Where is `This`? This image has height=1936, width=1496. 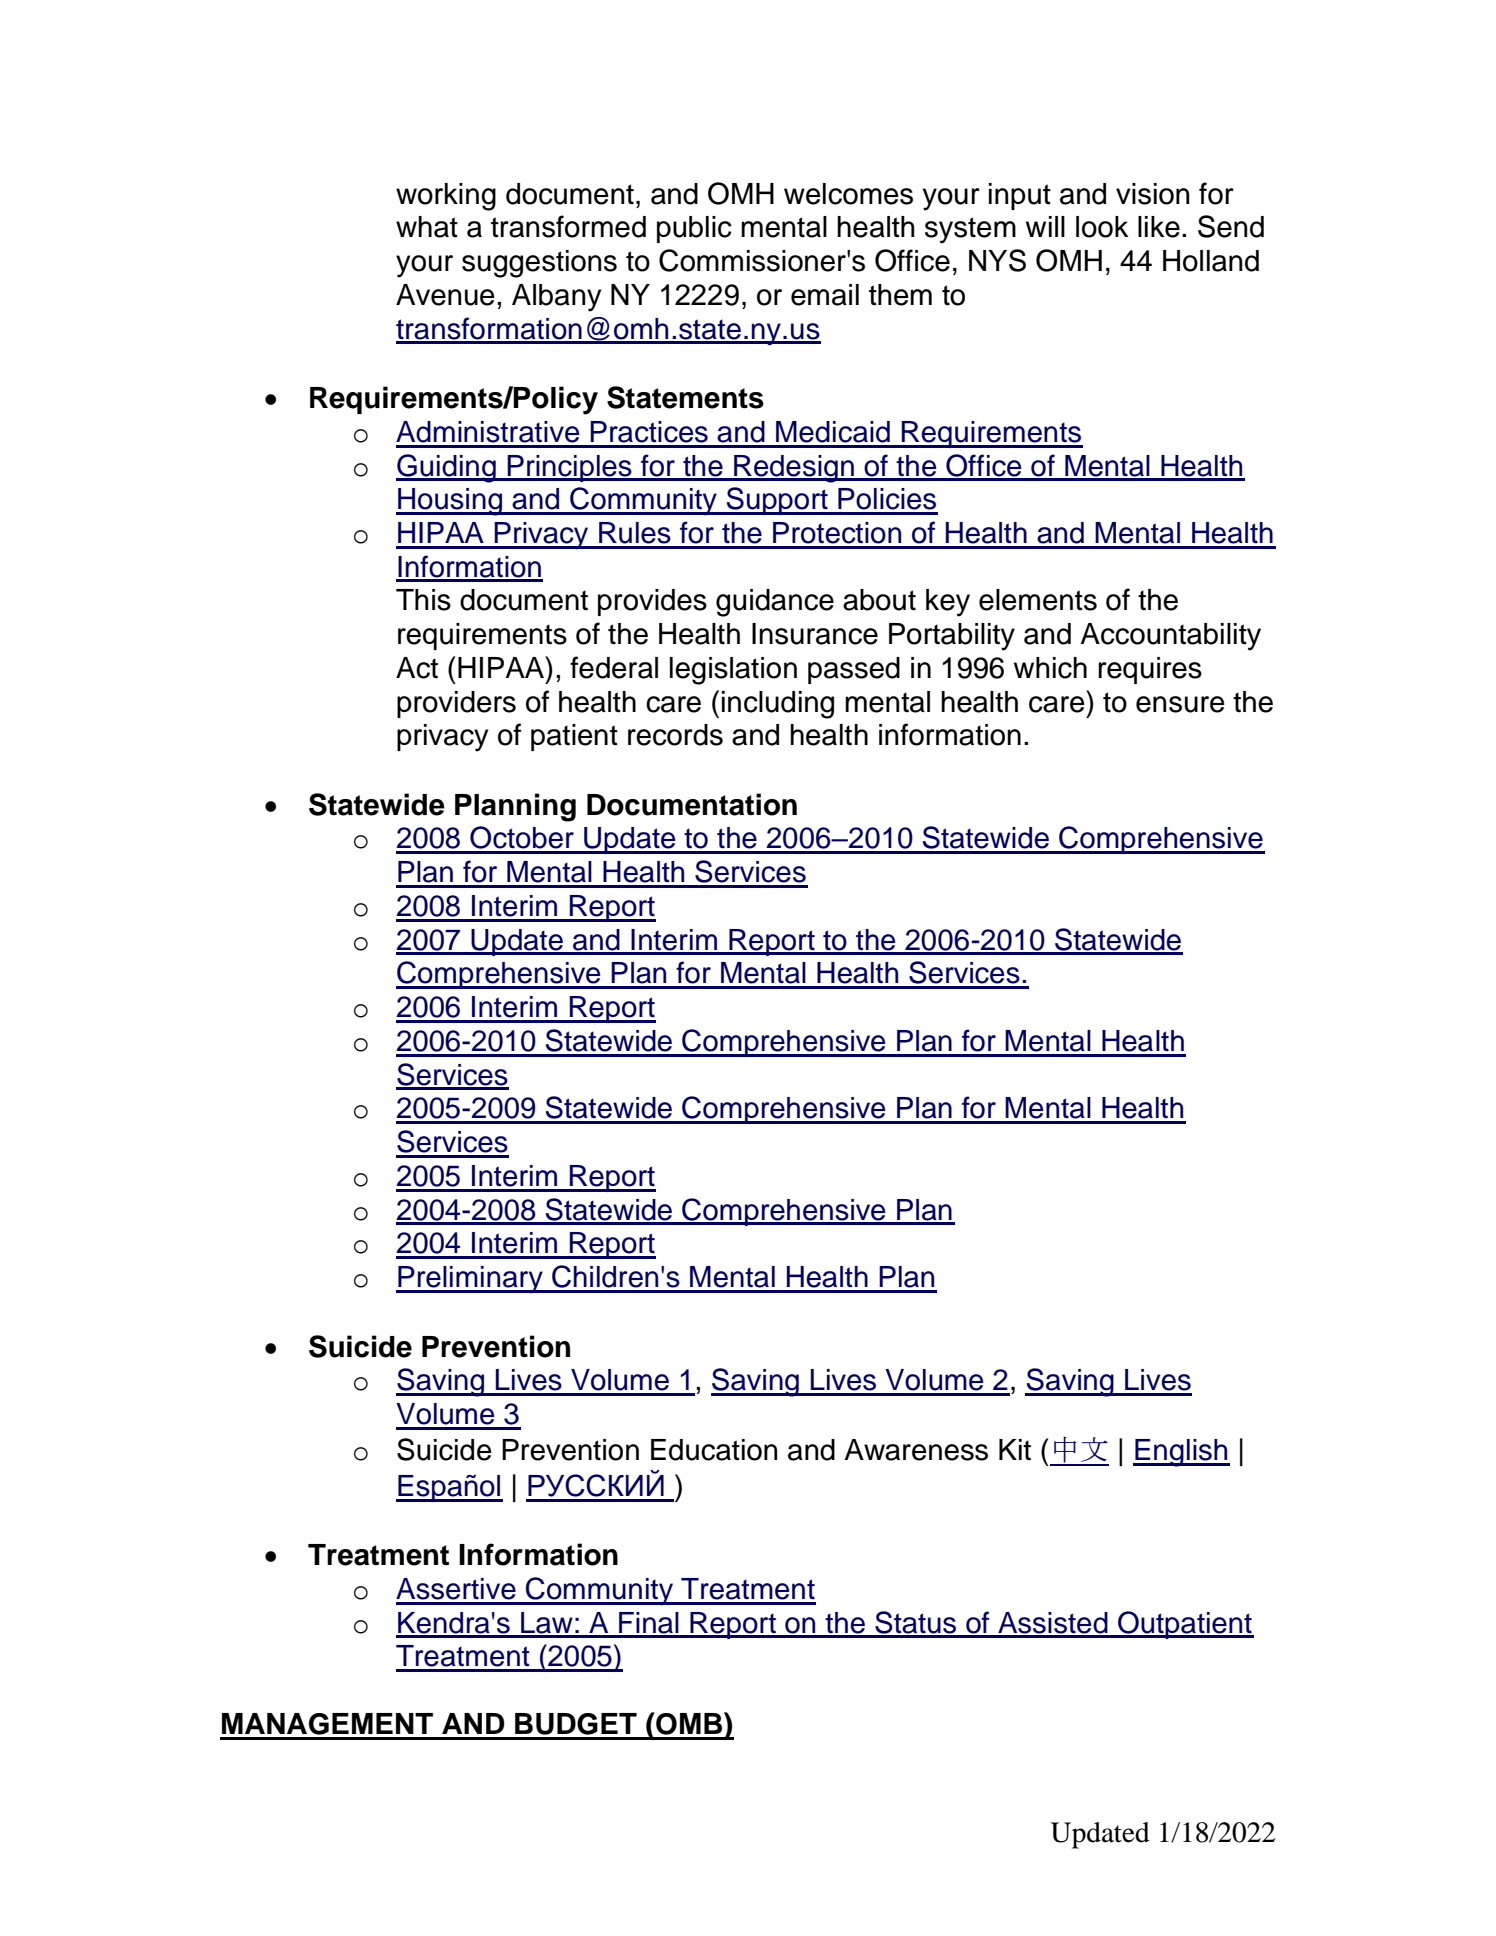 This is located at coordinates (423, 600).
